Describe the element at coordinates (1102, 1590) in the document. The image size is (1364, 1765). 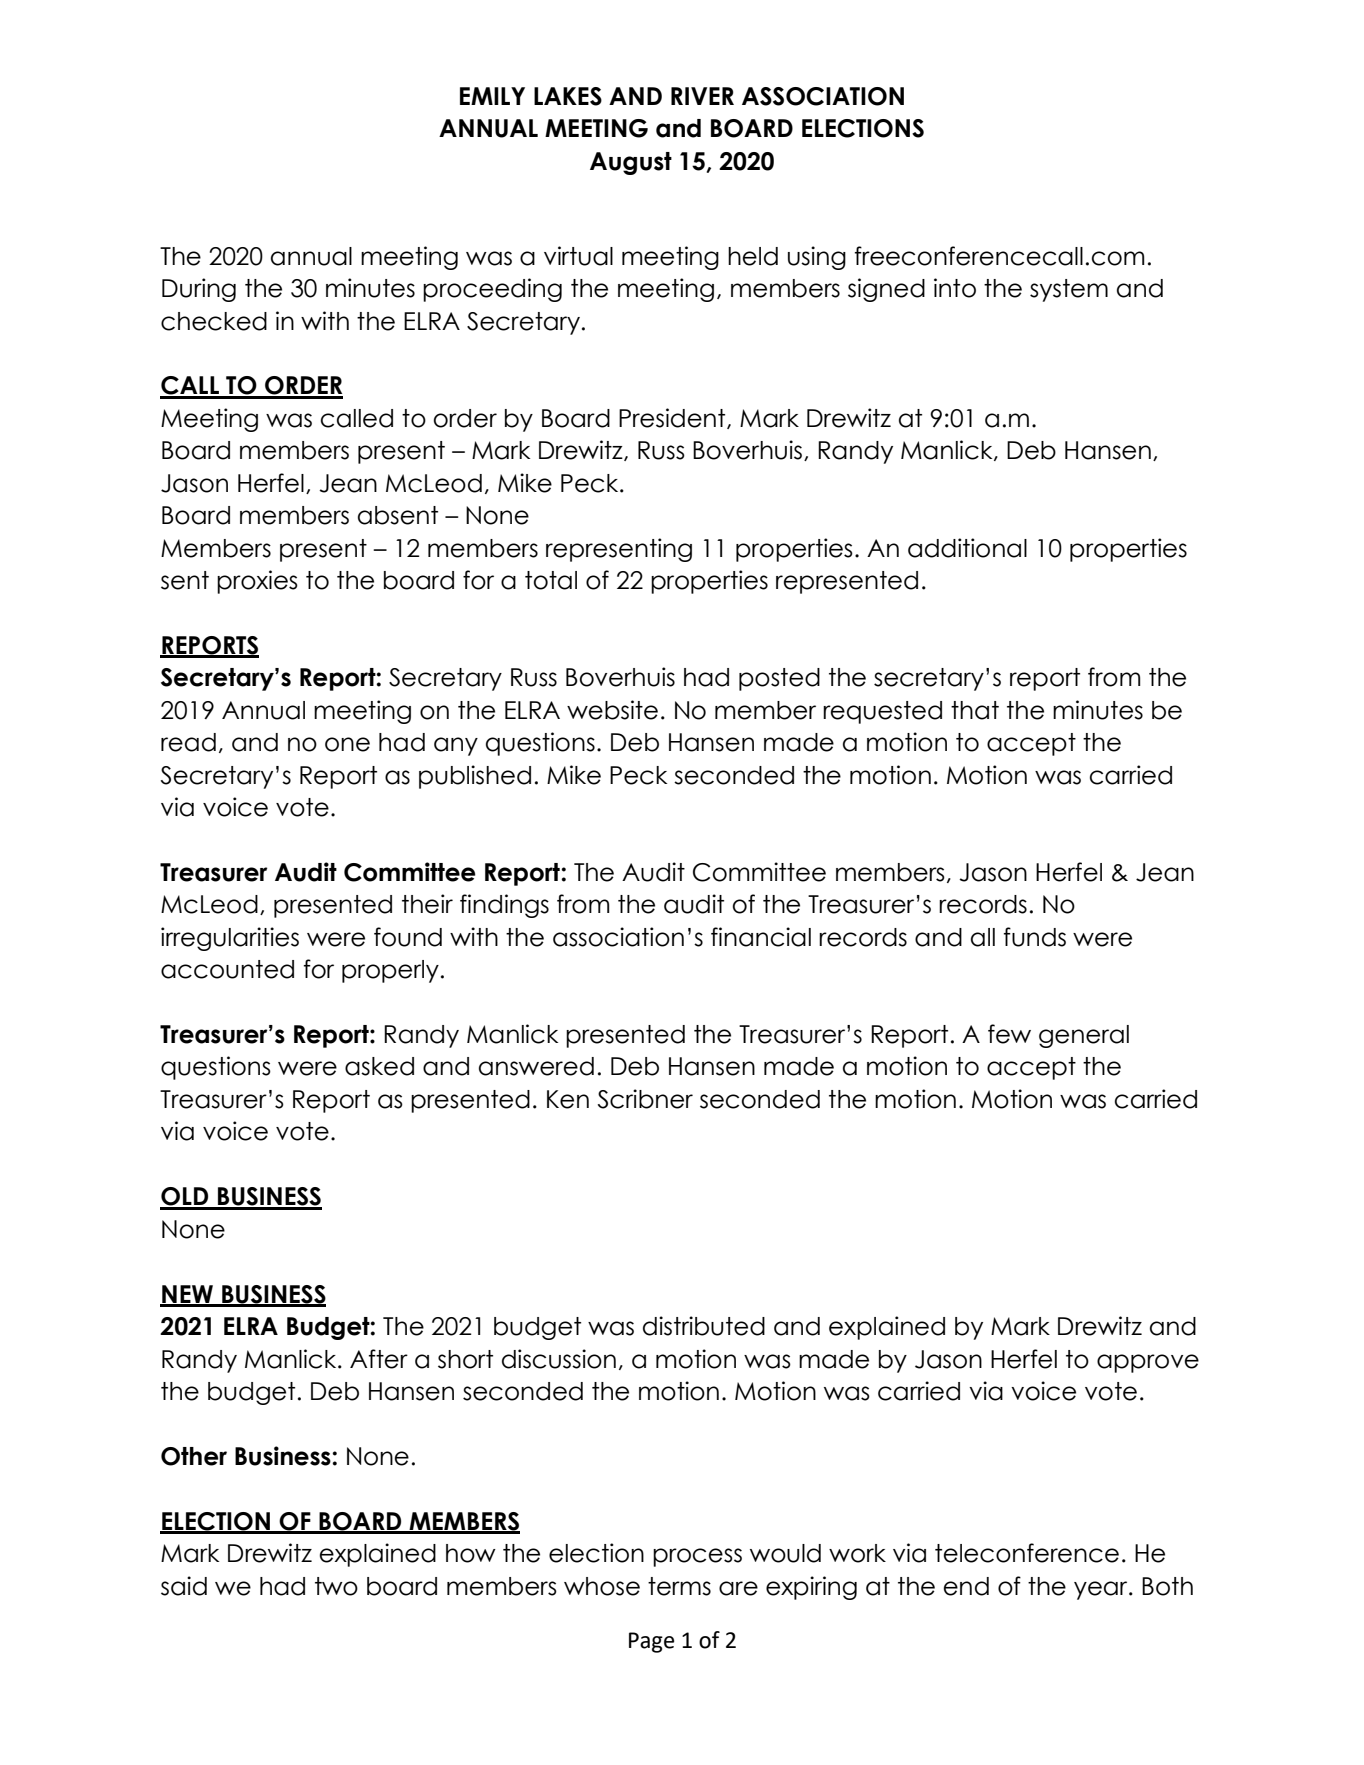
I see `year` at that location.
